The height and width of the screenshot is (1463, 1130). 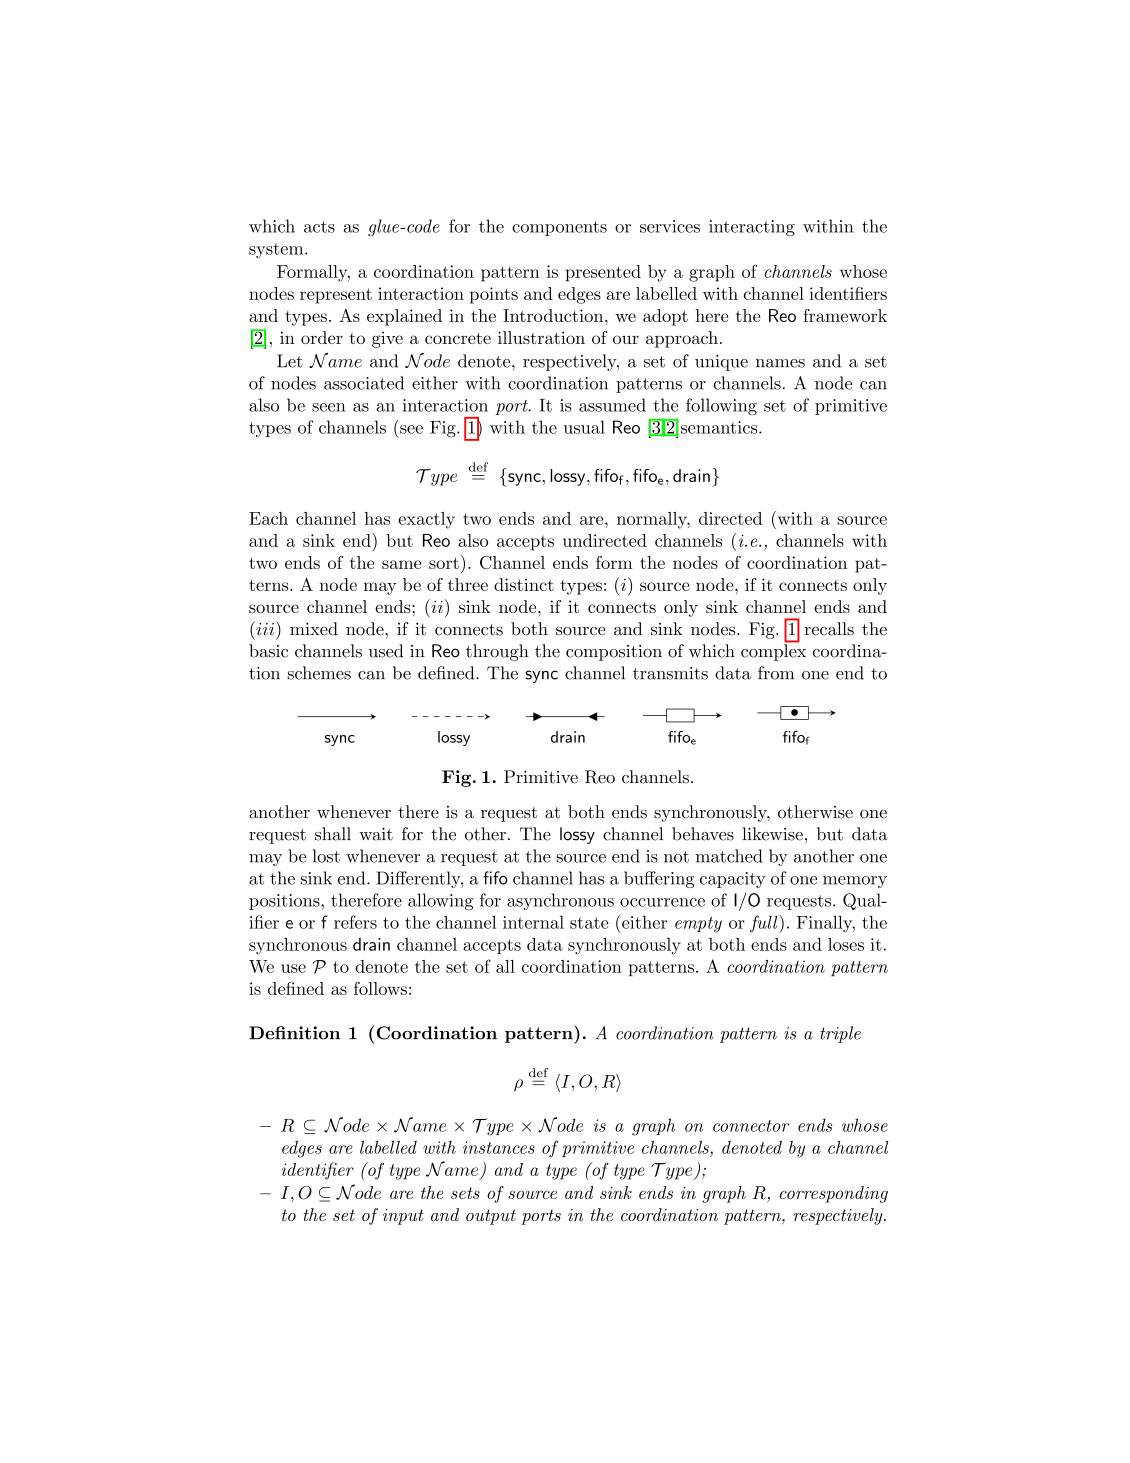 What do you see at coordinates (752, 228) in the screenshot?
I see `interacting` at bounding box center [752, 228].
